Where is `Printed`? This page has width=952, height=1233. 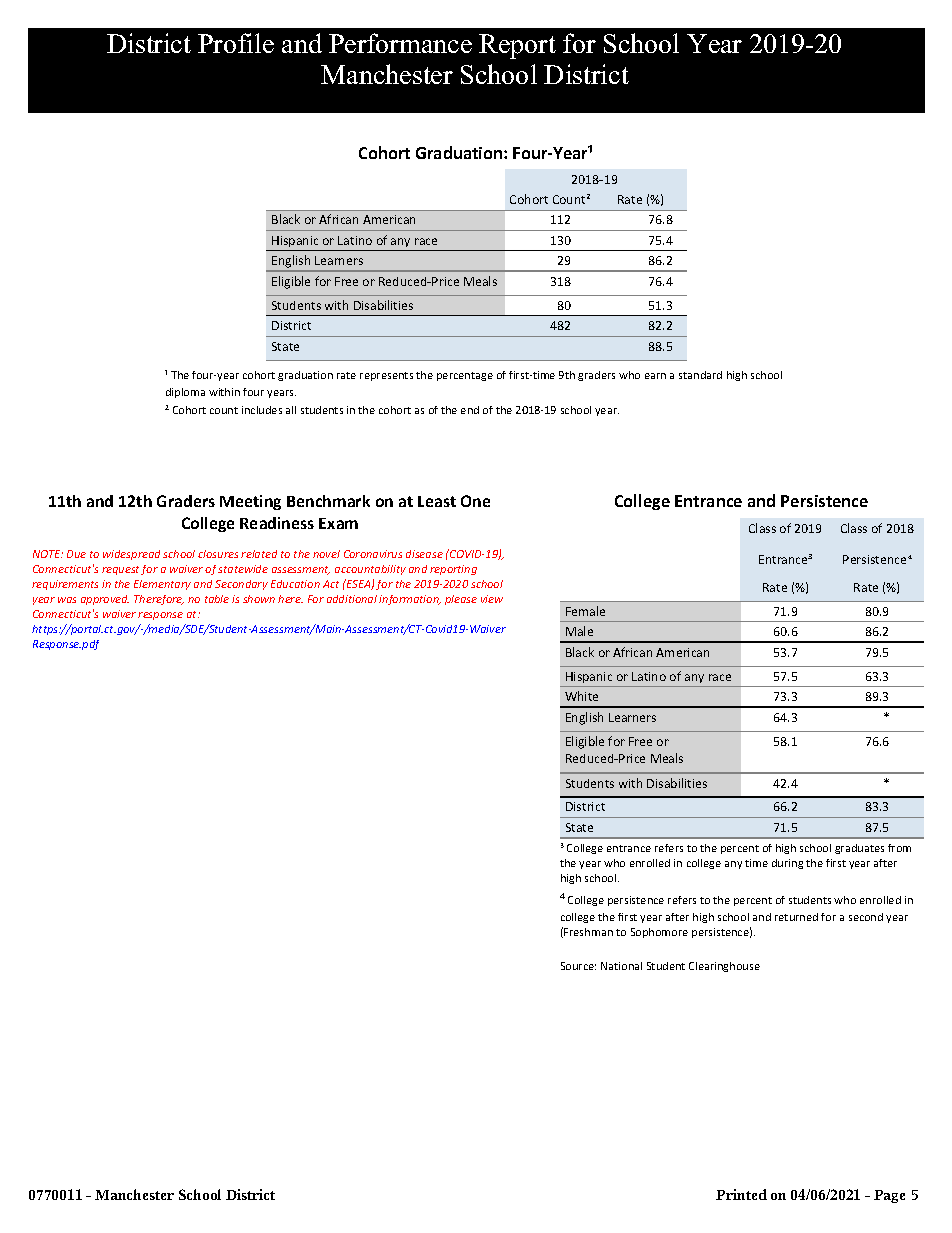
Printed is located at coordinates (741, 1194).
